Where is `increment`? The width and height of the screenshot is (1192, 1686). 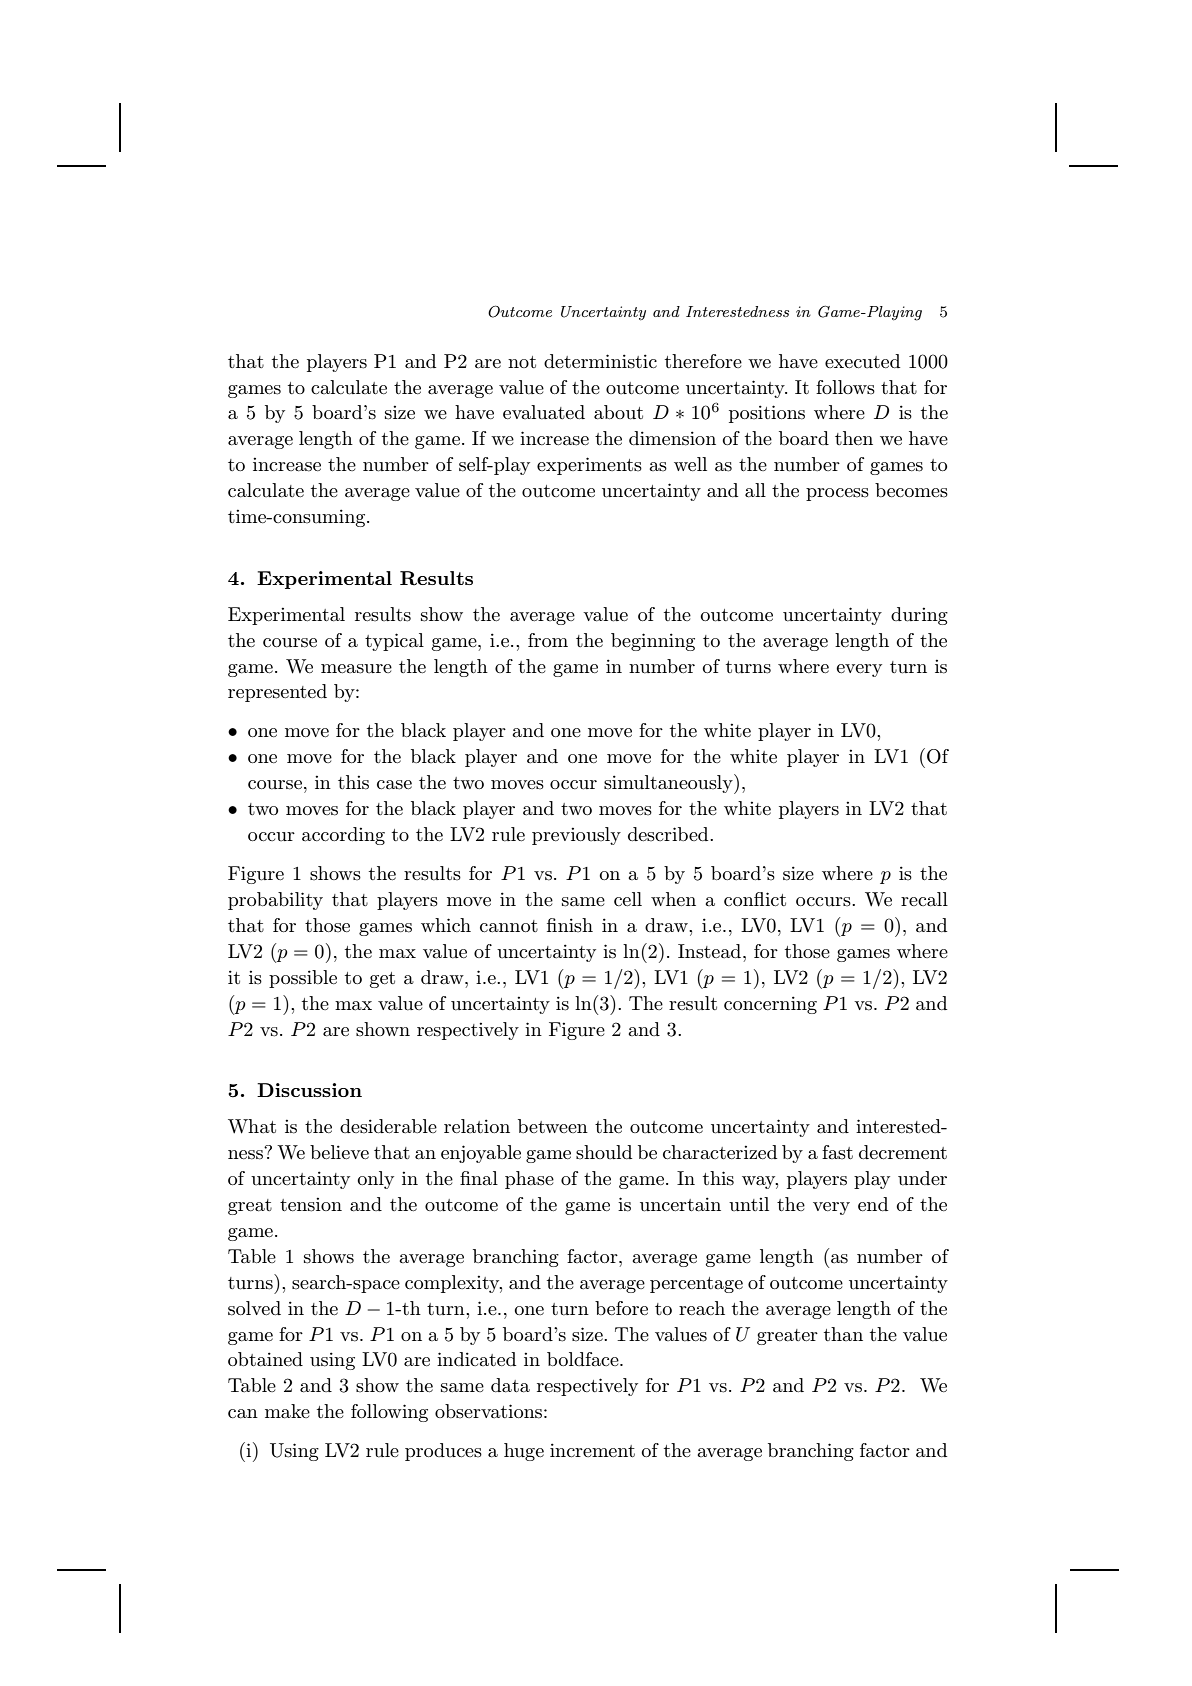 increment is located at coordinates (592, 1450).
